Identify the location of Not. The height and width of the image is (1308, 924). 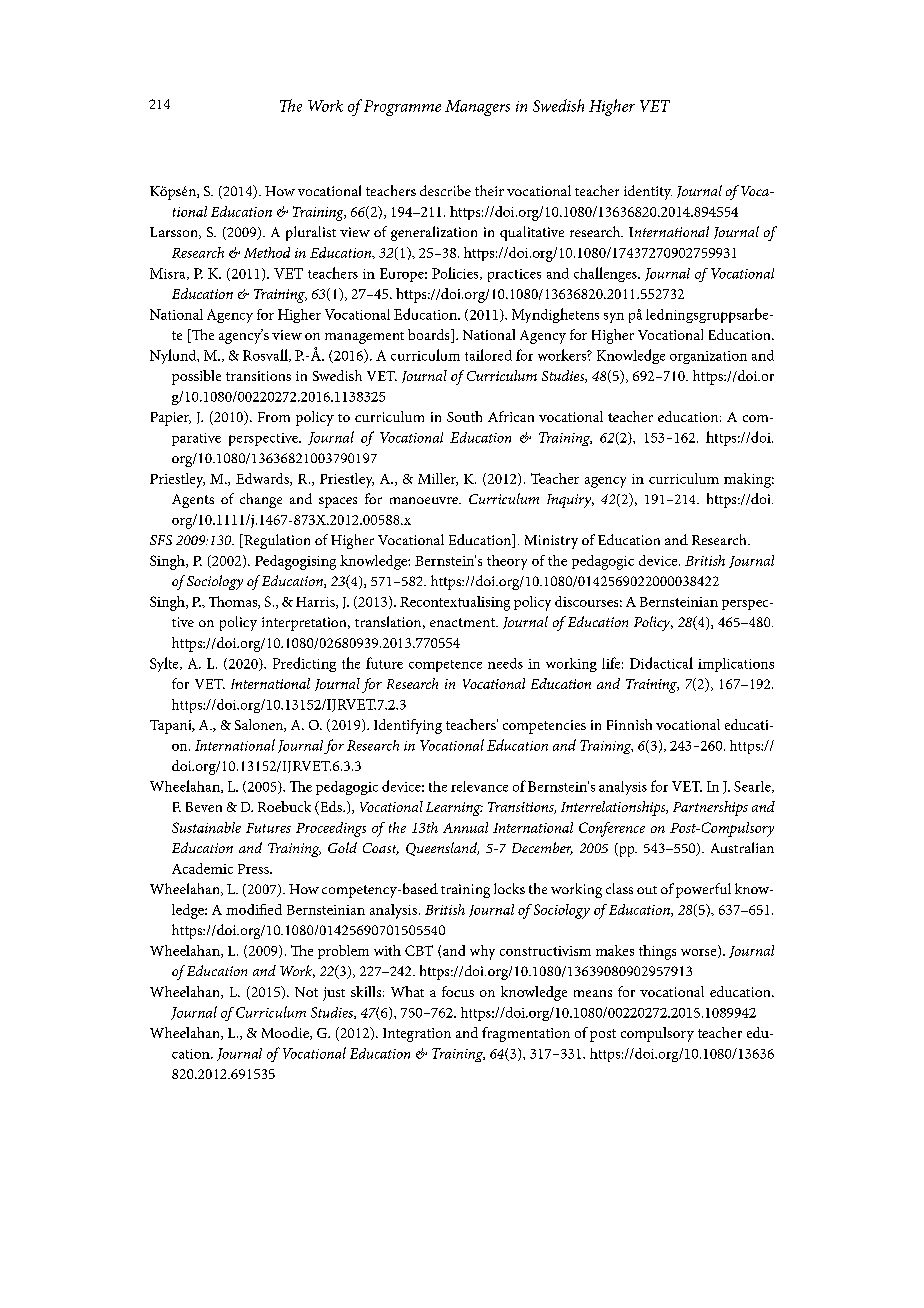
(306, 992).
